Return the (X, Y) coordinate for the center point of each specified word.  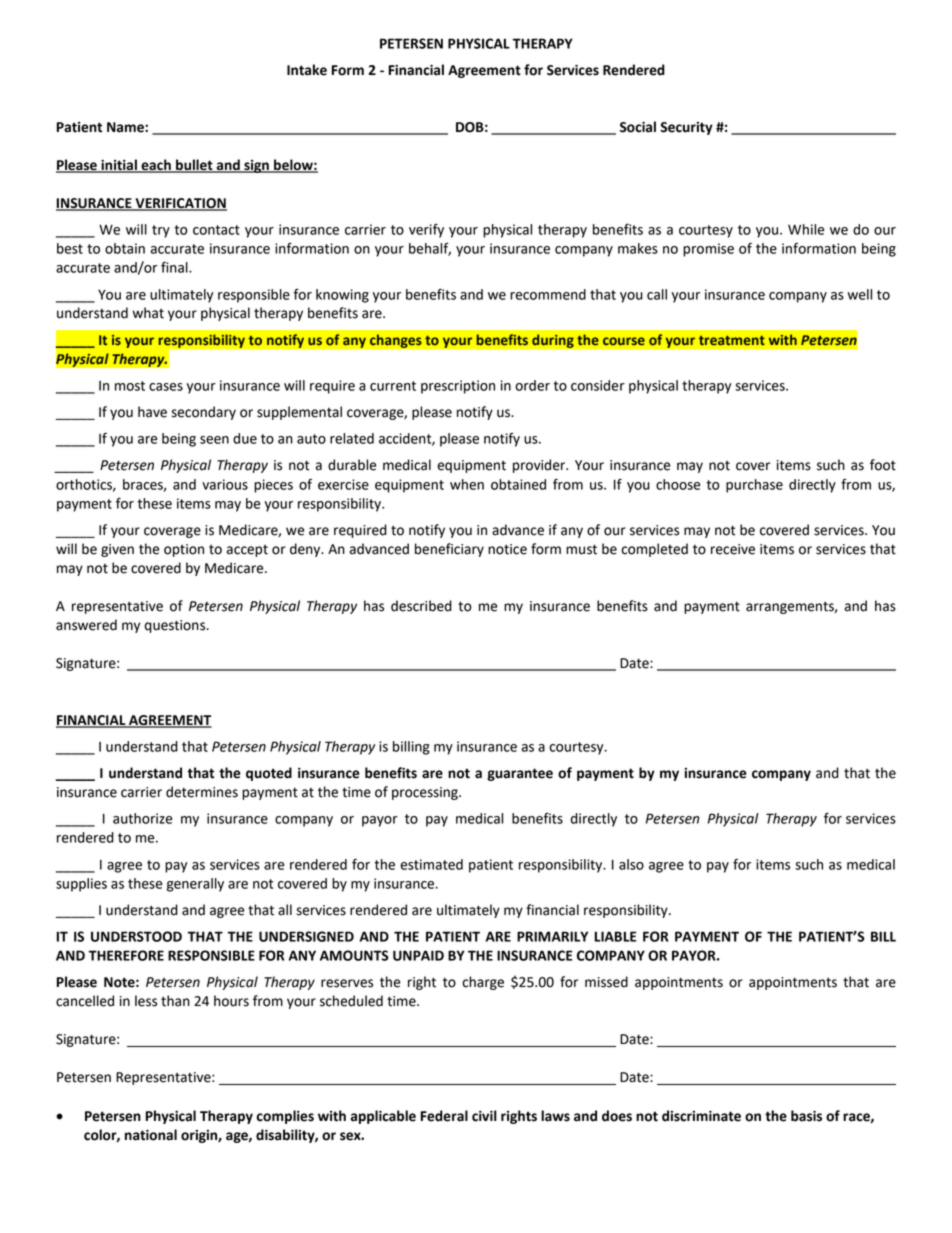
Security (686, 128)
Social (638, 127)
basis (806, 1116)
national (151, 1135)
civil (484, 1116)
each (156, 166)
